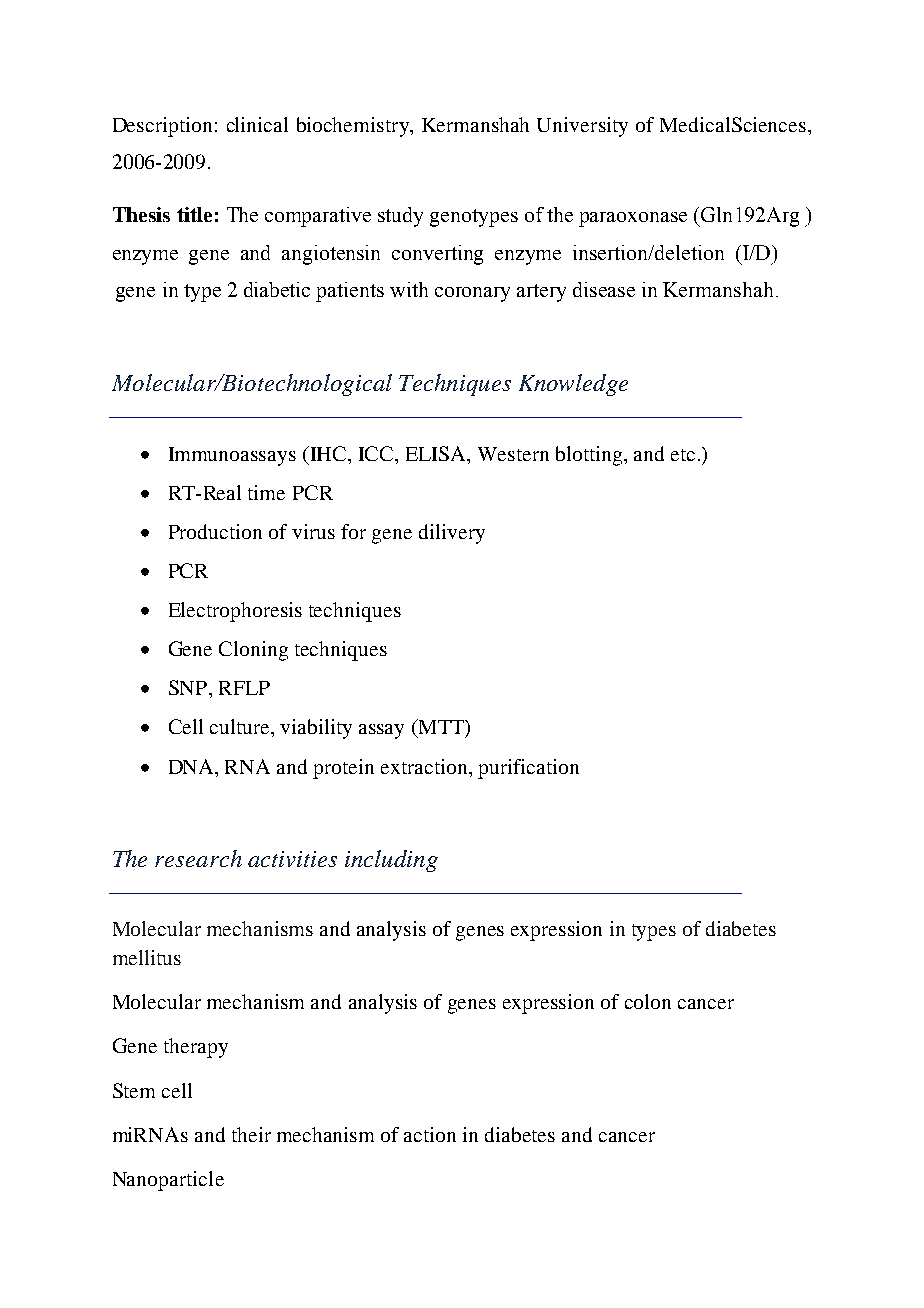  What do you see at coordinates (590, 456) in the screenshot?
I see `blotting` at bounding box center [590, 456].
